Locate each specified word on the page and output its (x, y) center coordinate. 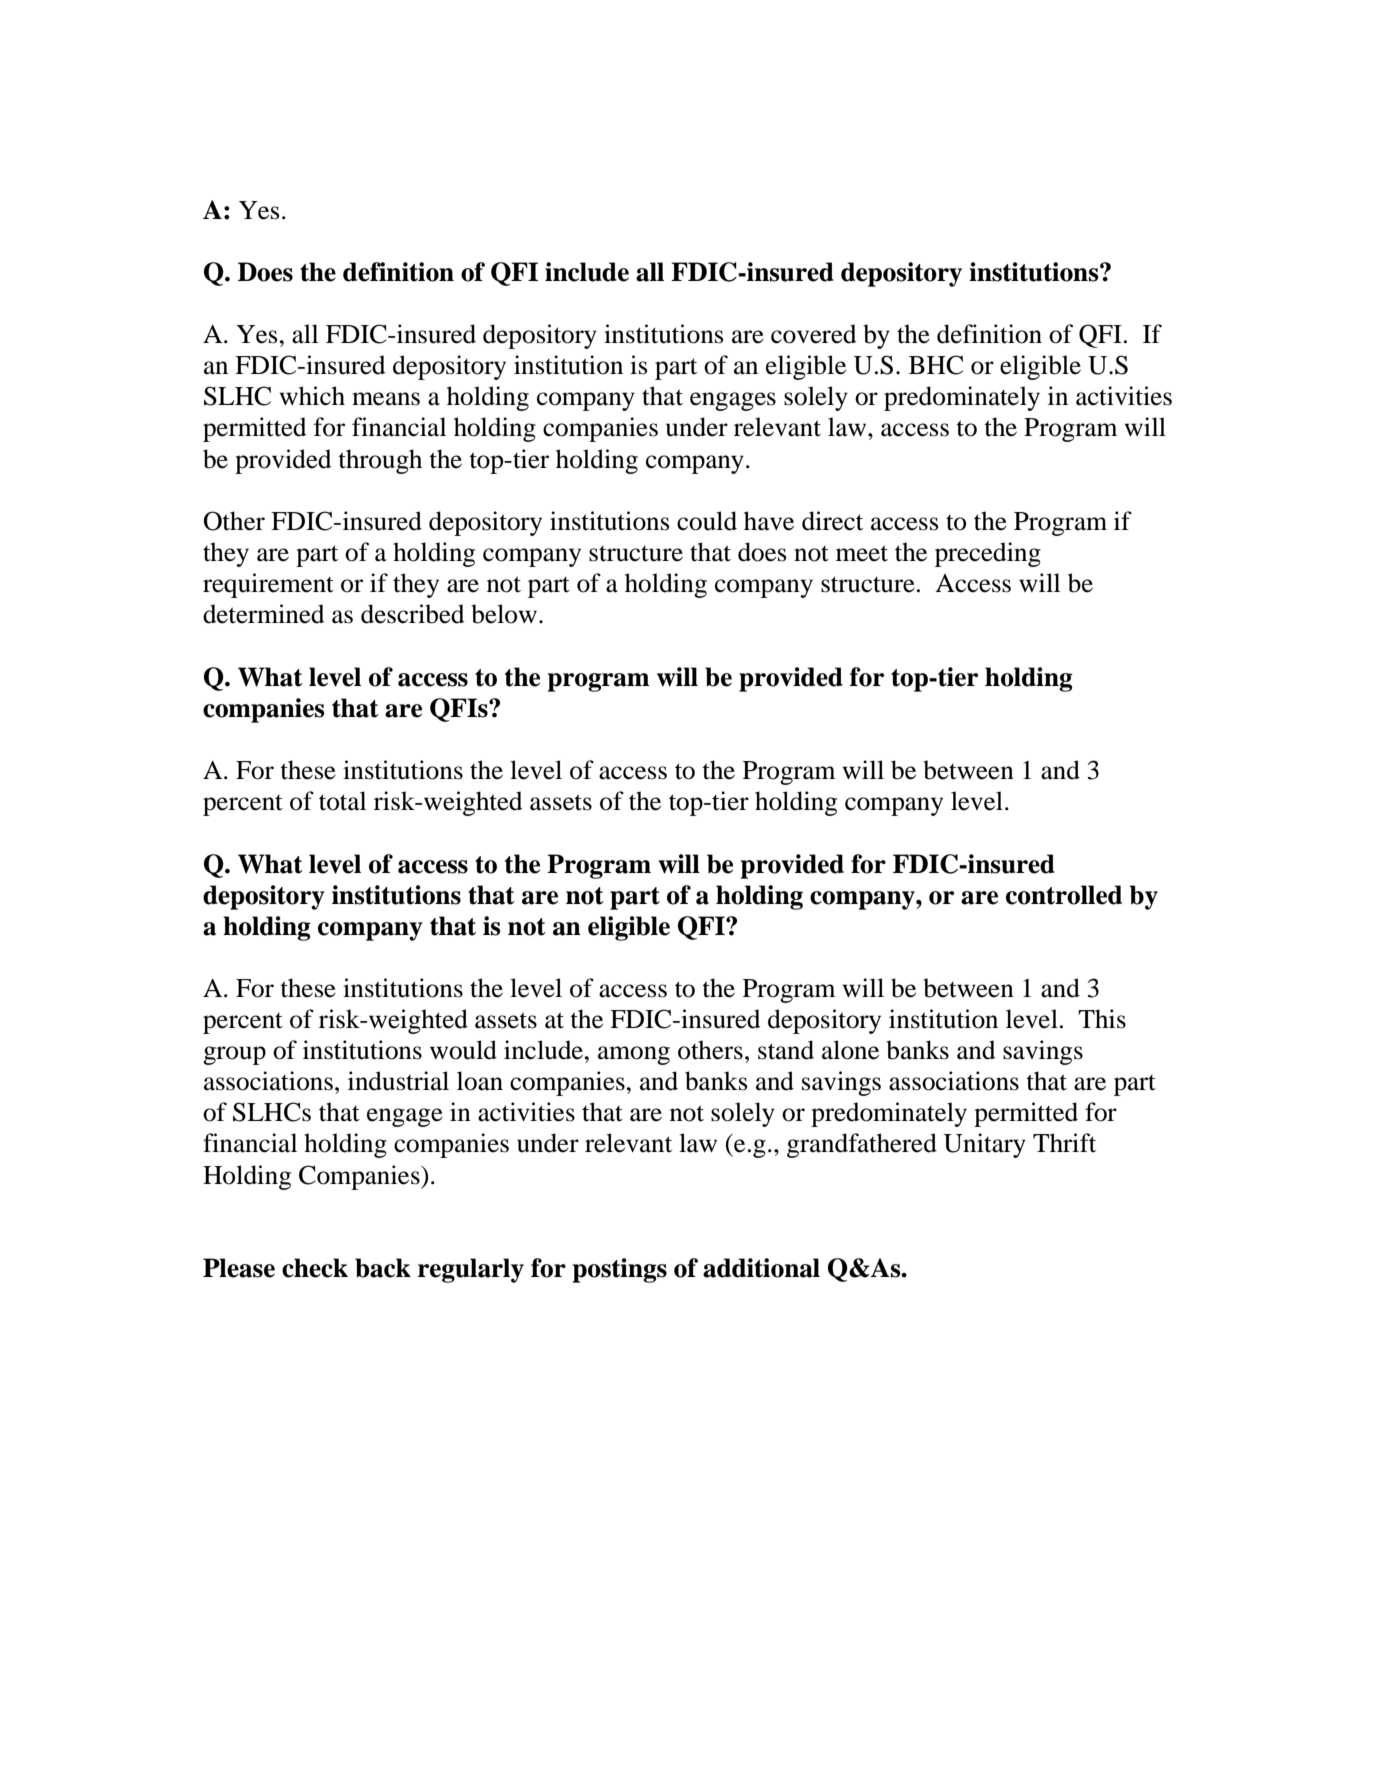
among (634, 1055)
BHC (936, 365)
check (315, 1268)
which (312, 396)
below (504, 614)
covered (813, 334)
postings (620, 1270)
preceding (988, 554)
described (412, 614)
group (234, 1055)
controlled (1064, 895)
